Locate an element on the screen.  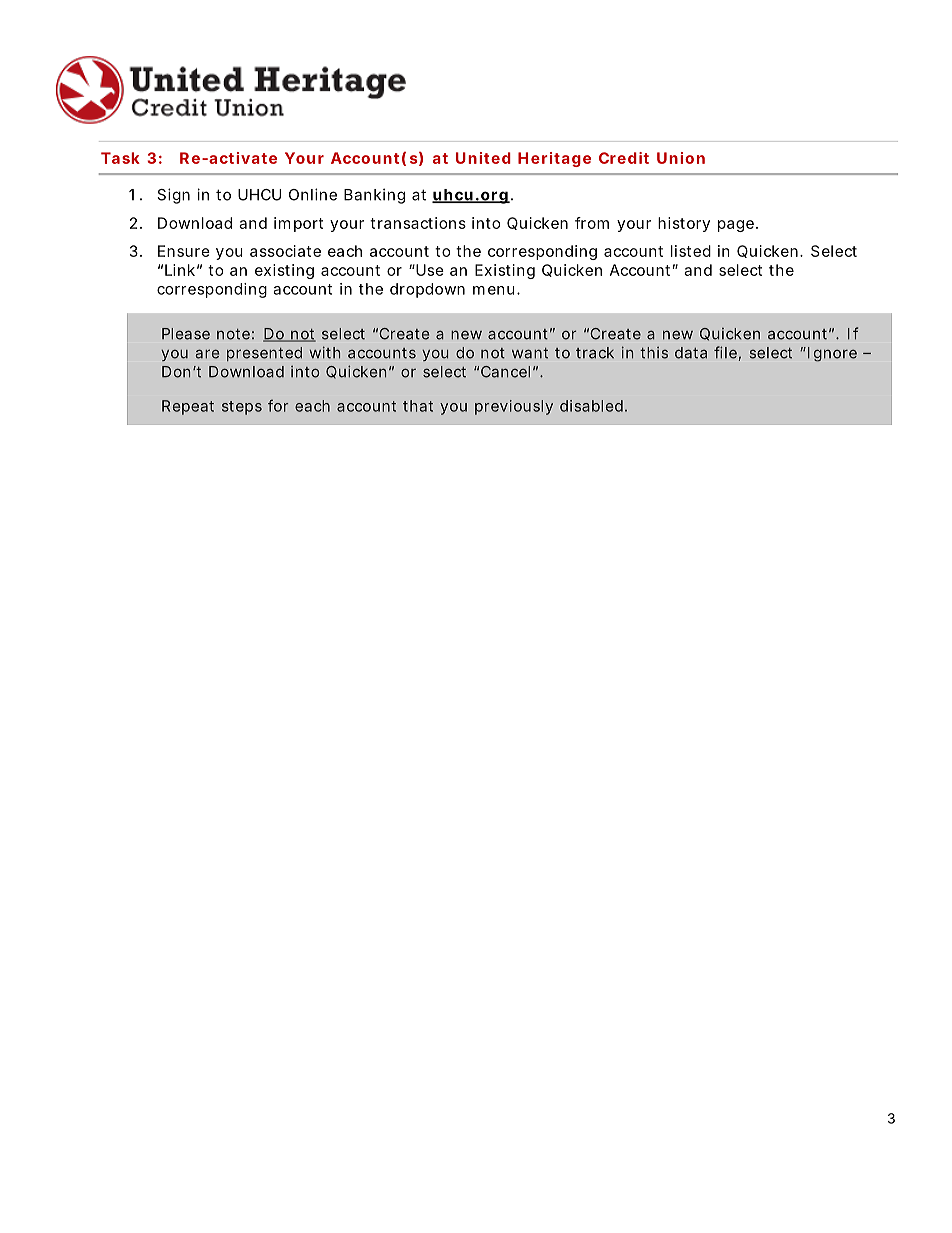
listed is located at coordinates (691, 251).
